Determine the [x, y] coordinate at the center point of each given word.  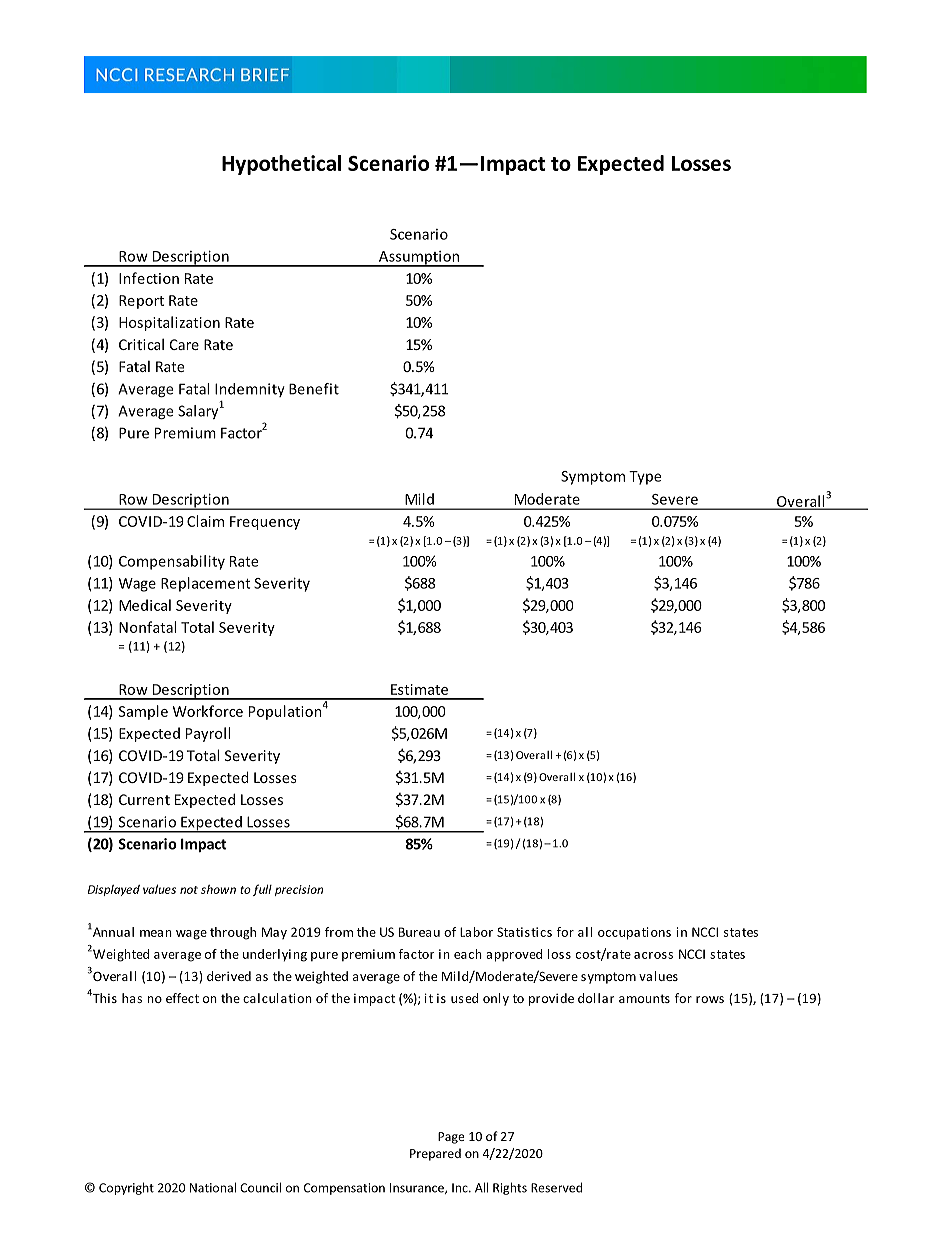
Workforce [208, 711]
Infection [149, 278]
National [213, 1187]
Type [645, 478]
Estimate [419, 689]
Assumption [419, 259]
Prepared [435, 1154]
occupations [634, 933]
